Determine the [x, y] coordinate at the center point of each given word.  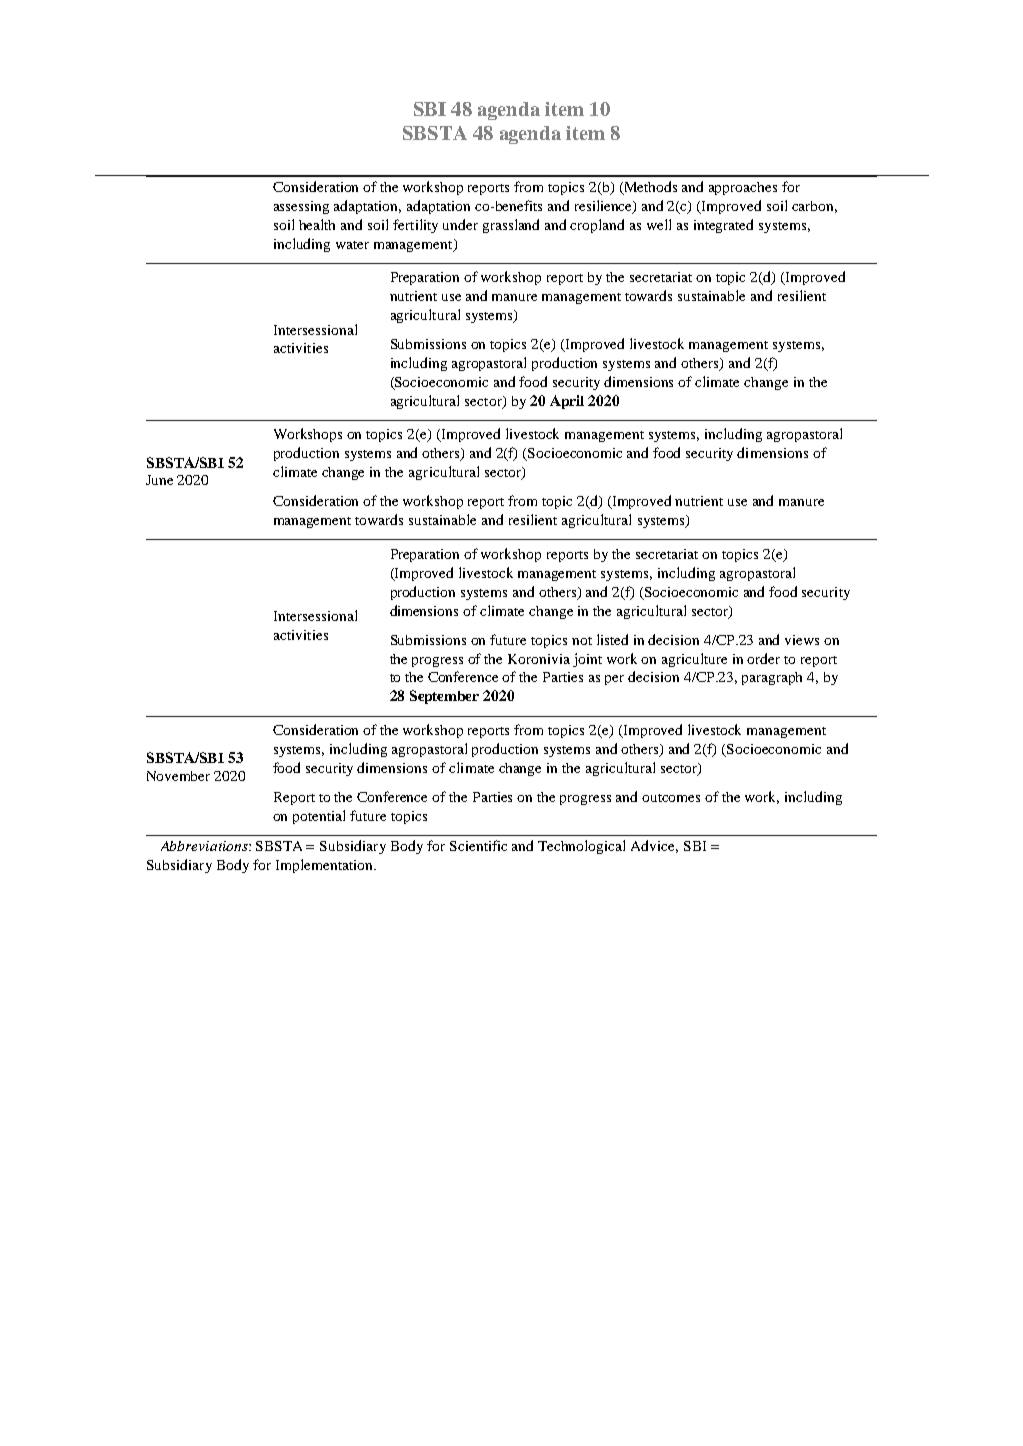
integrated [723, 226]
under [460, 224]
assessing [301, 207]
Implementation [326, 866]
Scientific [478, 845]
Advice [654, 846]
